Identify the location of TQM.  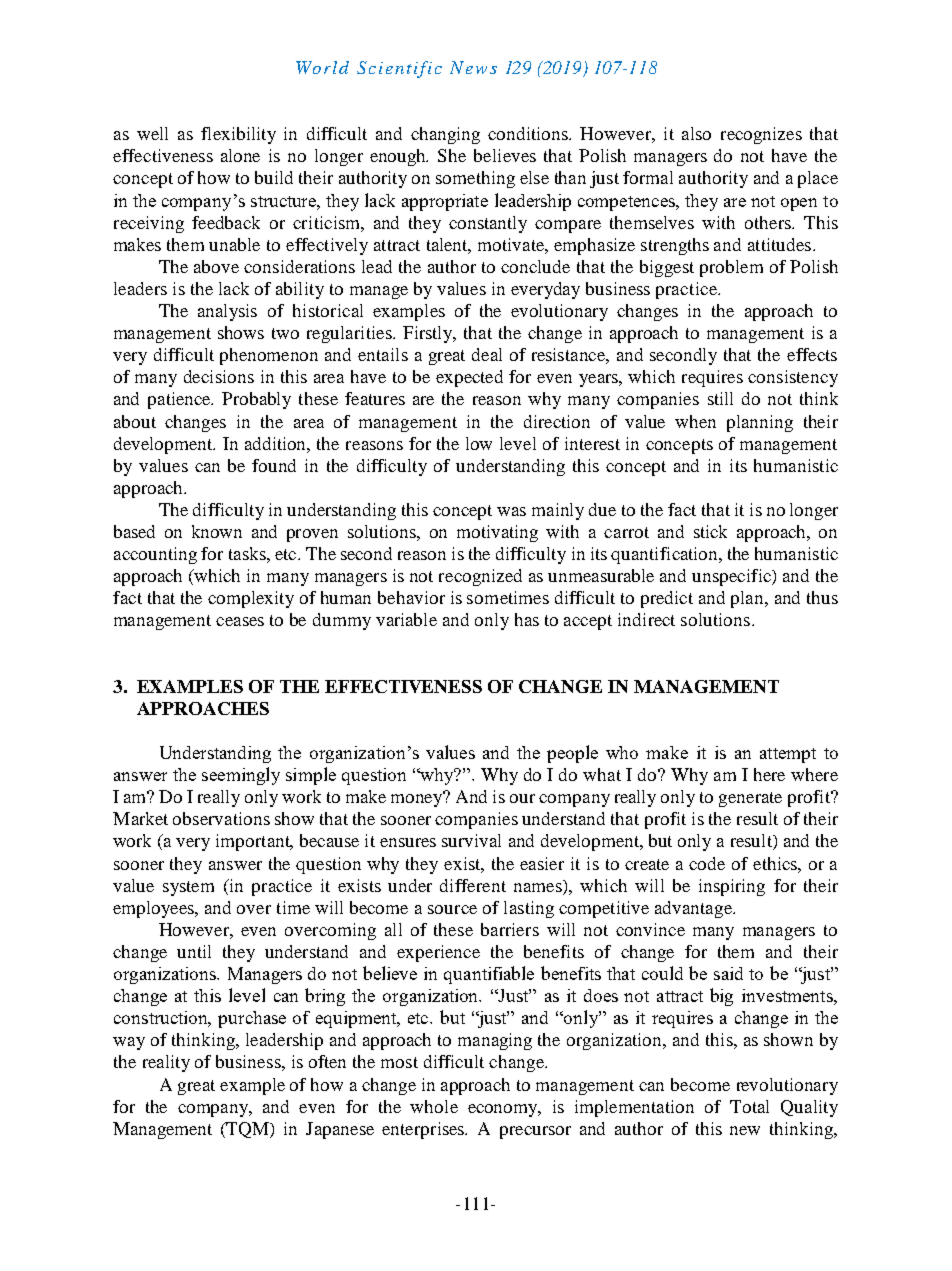
(248, 1130).
